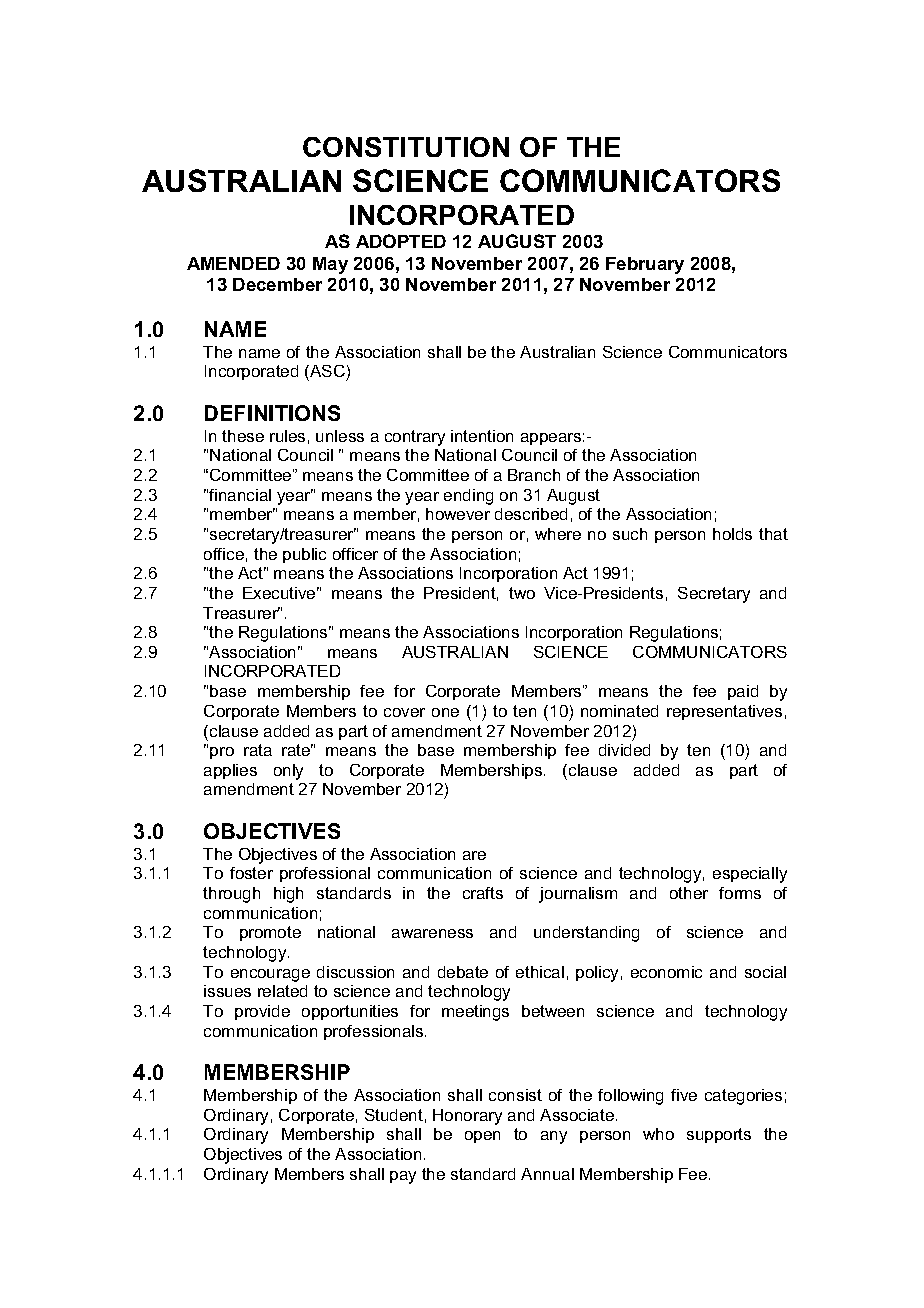 The height and width of the screenshot is (1308, 924). I want to click on May, so click(330, 265).
